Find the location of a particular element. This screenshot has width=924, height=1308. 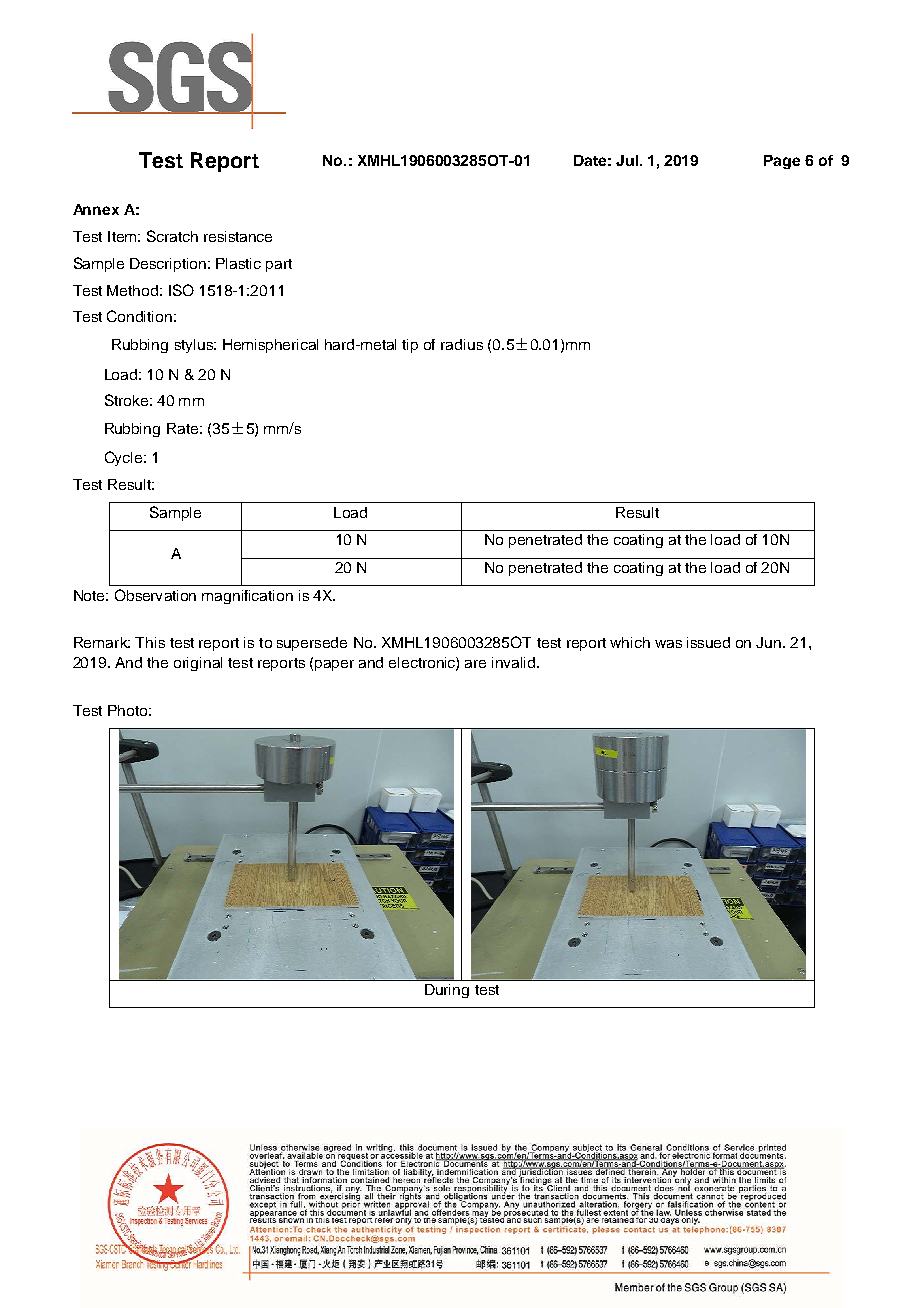

Annex is located at coordinates (96, 209).
